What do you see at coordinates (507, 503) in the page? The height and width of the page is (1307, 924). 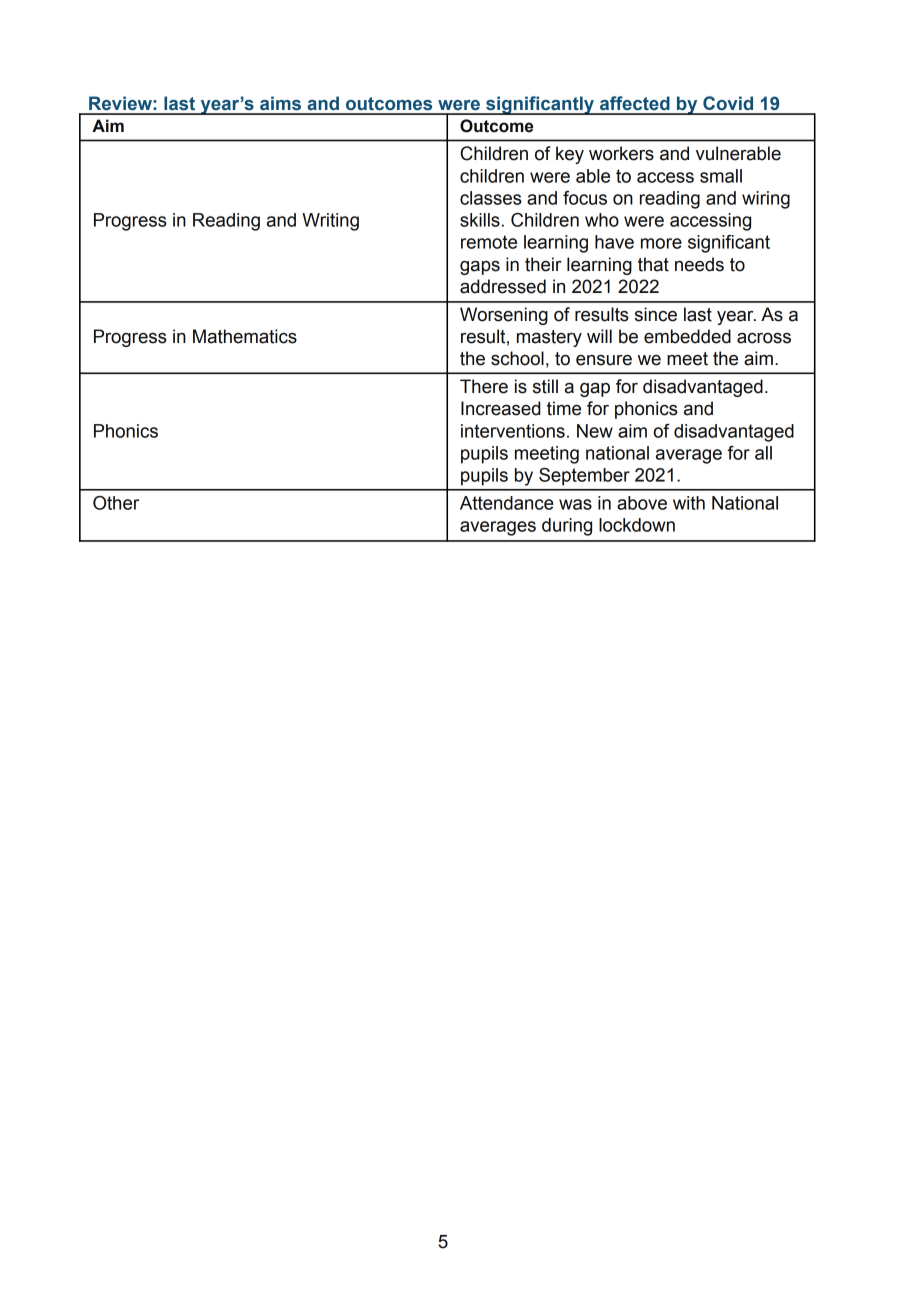 I see `Attendance` at bounding box center [507, 503].
